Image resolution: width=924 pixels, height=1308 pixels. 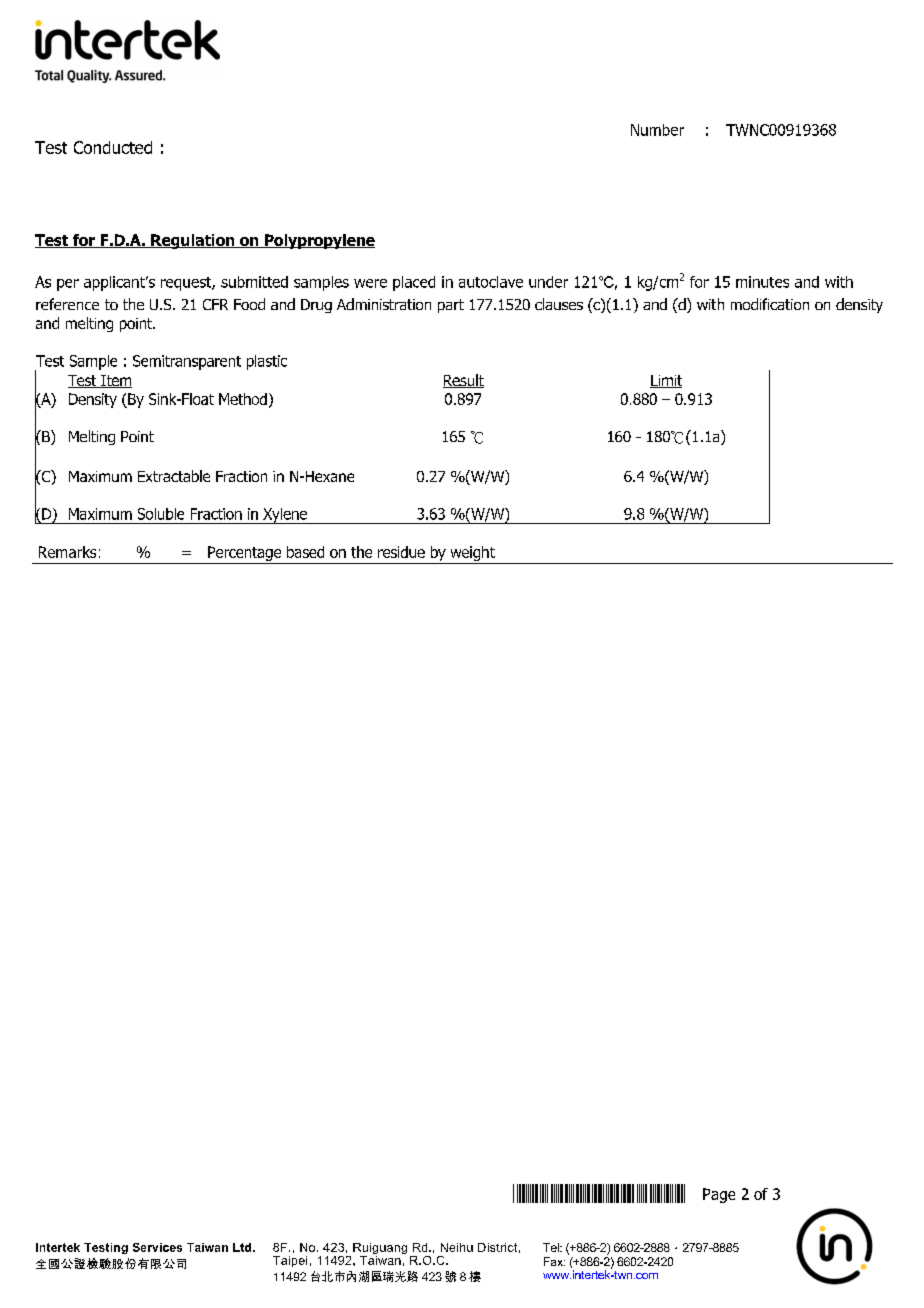 What do you see at coordinates (552, 1247) in the image?
I see `Tel` at bounding box center [552, 1247].
